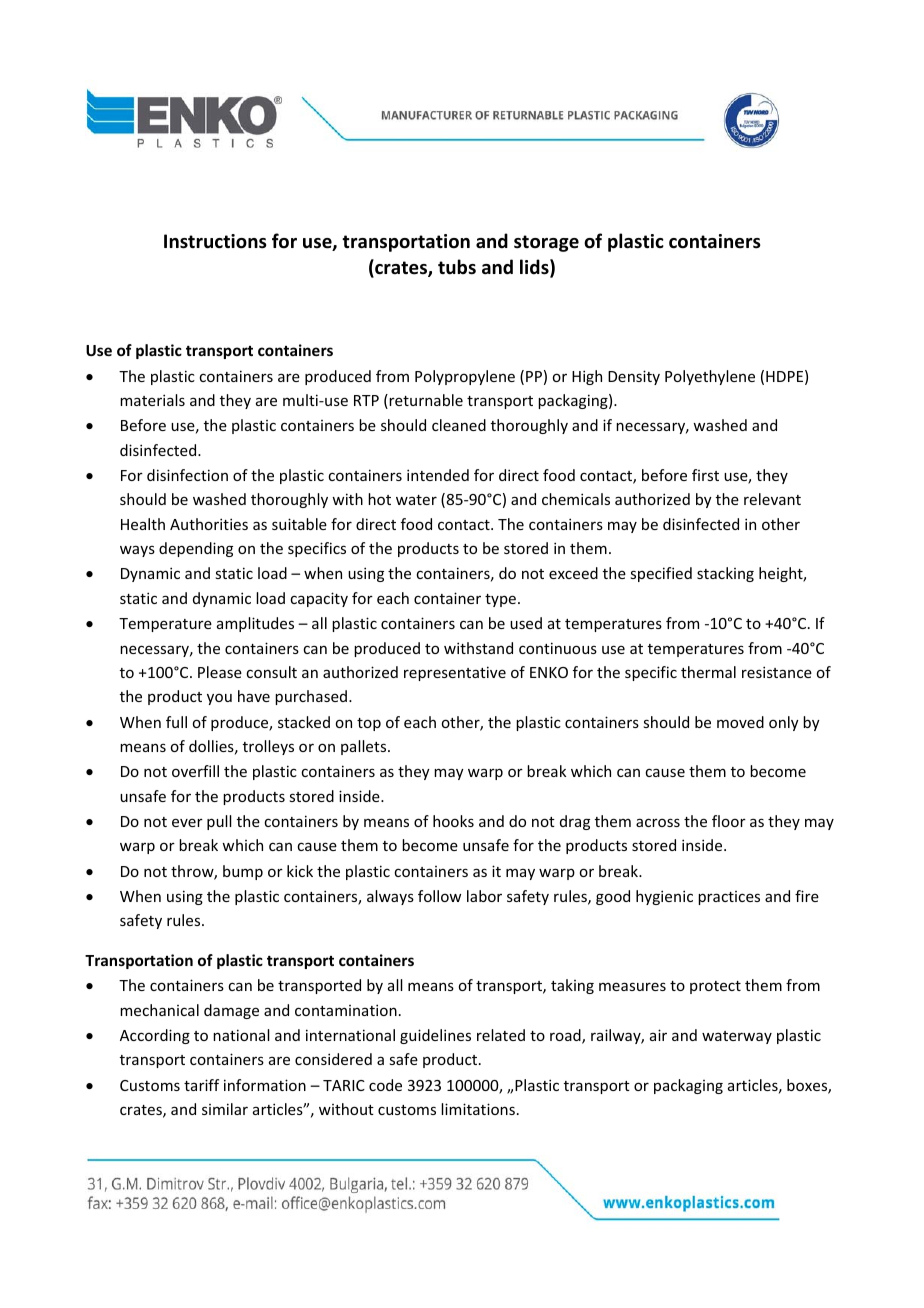 The width and height of the page is (924, 1308). I want to click on floor, so click(729, 821).
